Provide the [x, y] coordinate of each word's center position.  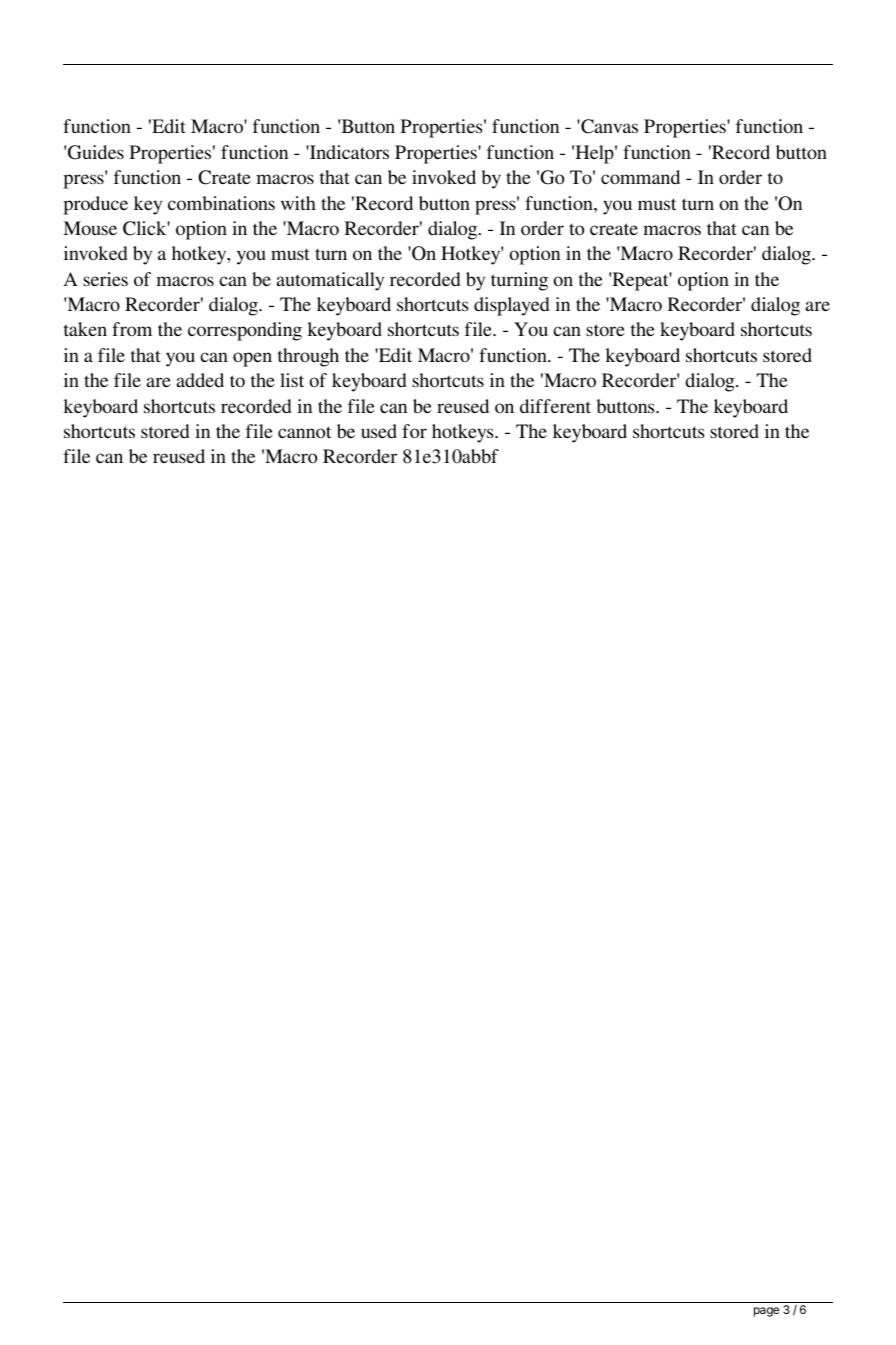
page [766, 1312]
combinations [221, 203]
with [298, 203]
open [252, 359]
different [555, 406]
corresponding [245, 331]
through [308, 357]
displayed [511, 306]
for [414, 431]
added [200, 380]
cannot [304, 432]
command [640, 177]
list [292, 380]
